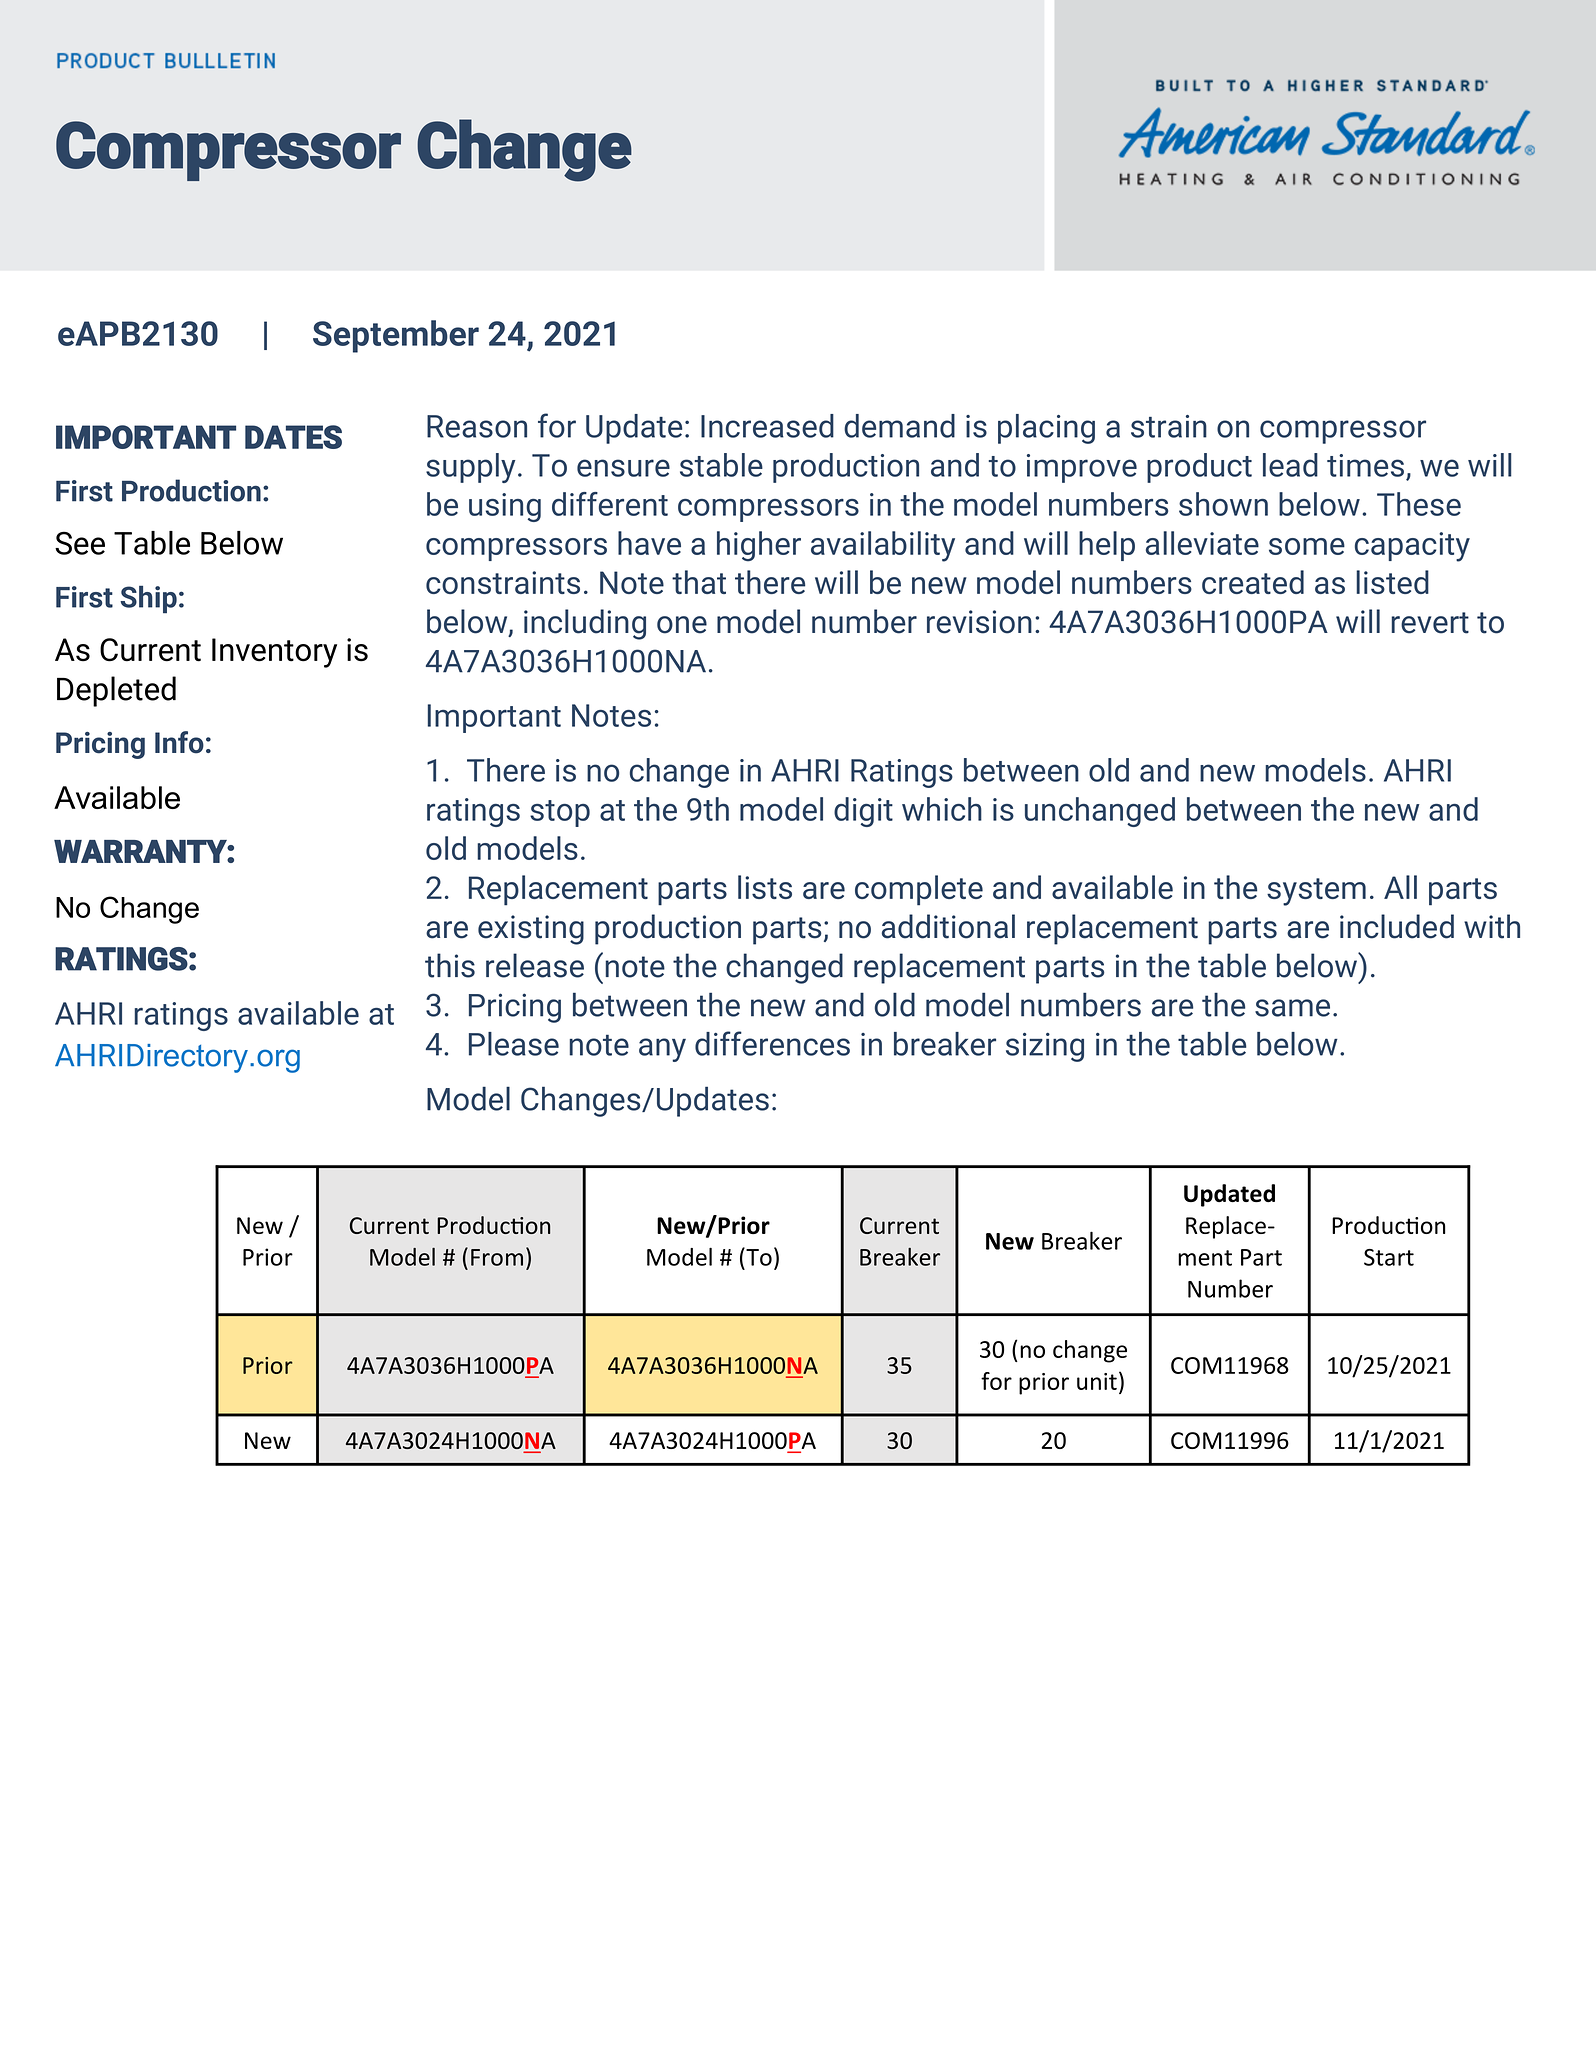 The image size is (1596, 2066). Describe the element at coordinates (396, 336) in the screenshot. I see `September` at that location.
